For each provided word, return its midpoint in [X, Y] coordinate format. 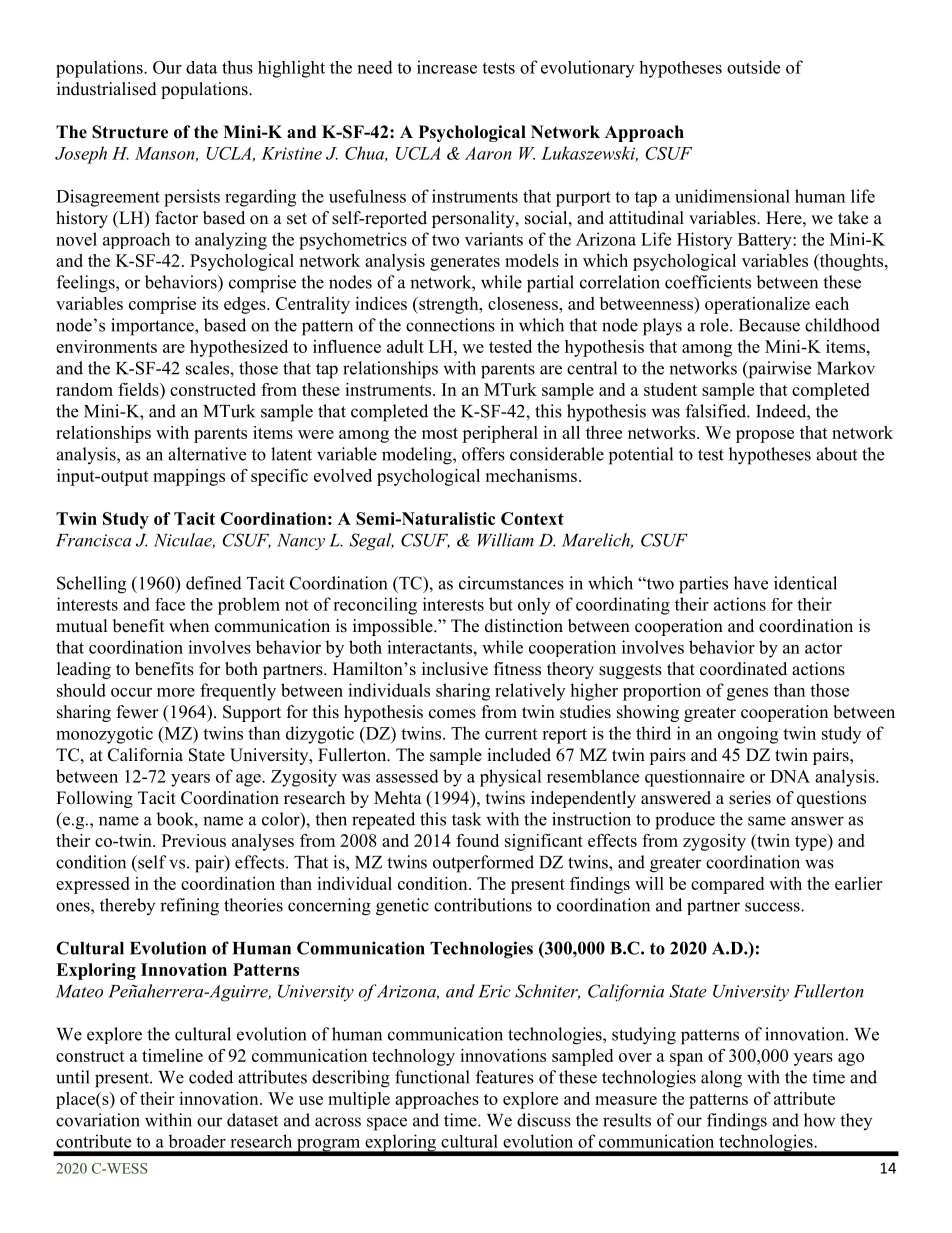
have [751, 583]
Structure [130, 132]
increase [447, 67]
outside [753, 67]
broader [197, 1141]
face [170, 604]
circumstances [511, 583]
